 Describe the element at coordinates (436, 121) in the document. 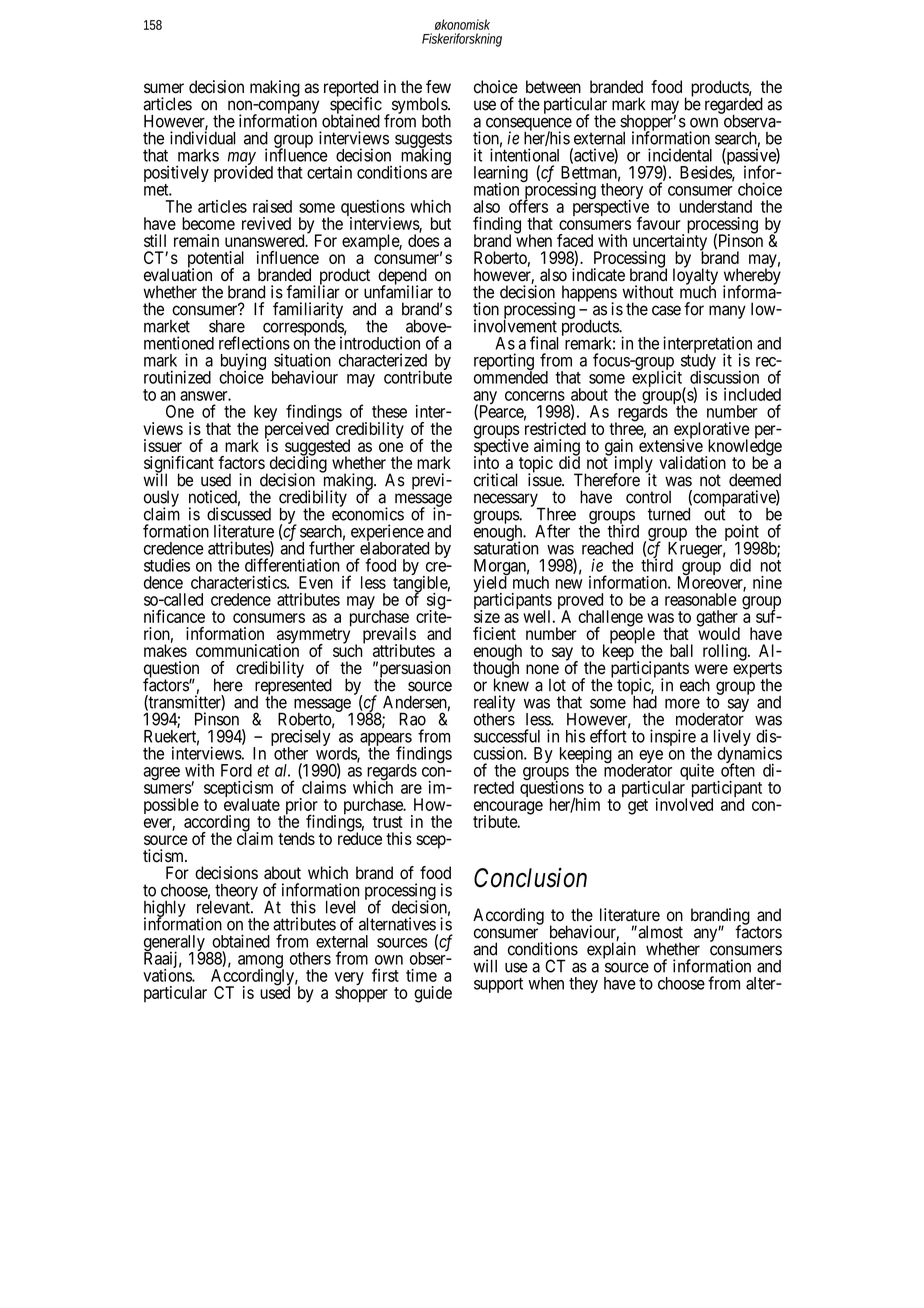

I see `both` at that location.
